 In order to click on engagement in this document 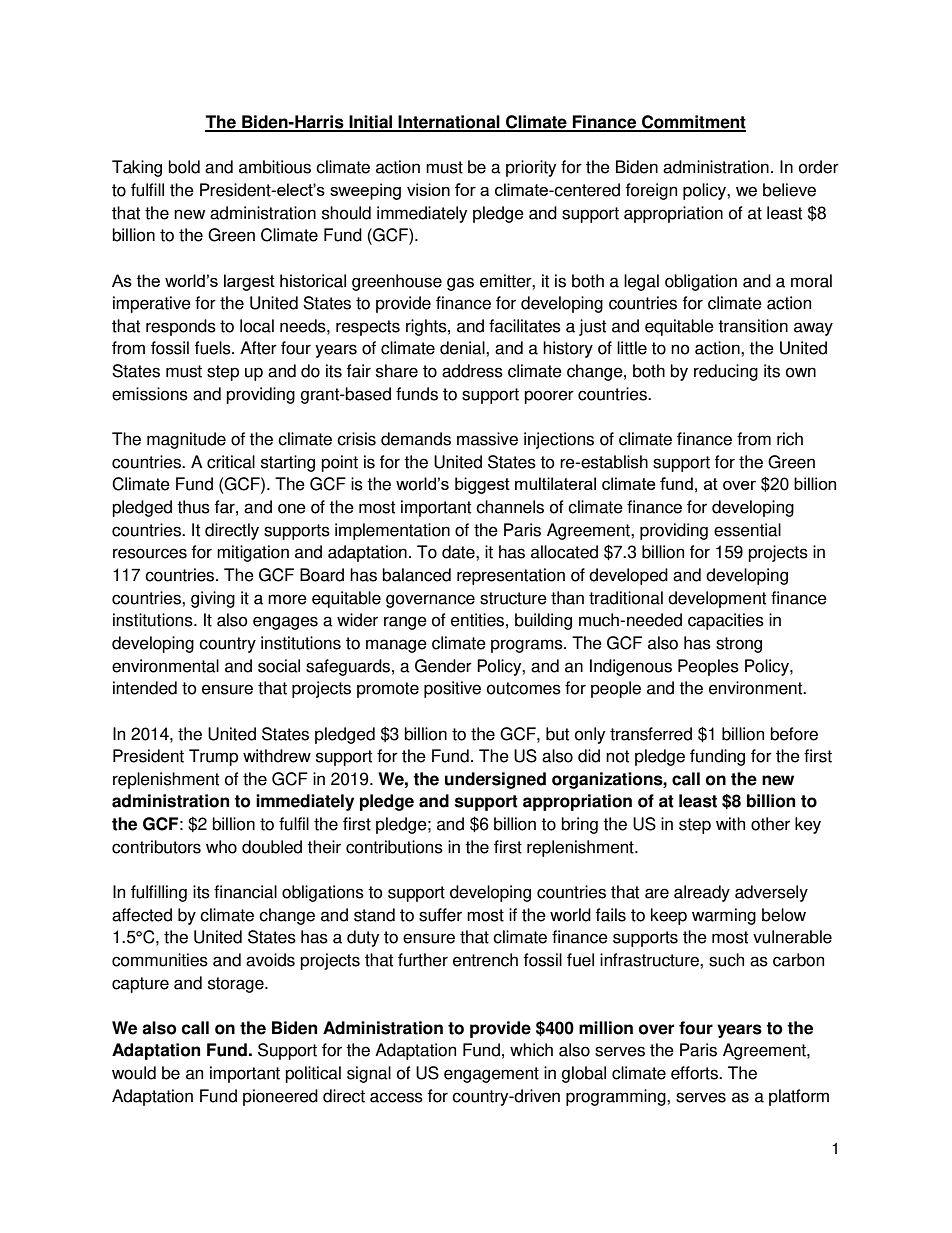, I will do `click(491, 1075)`.
